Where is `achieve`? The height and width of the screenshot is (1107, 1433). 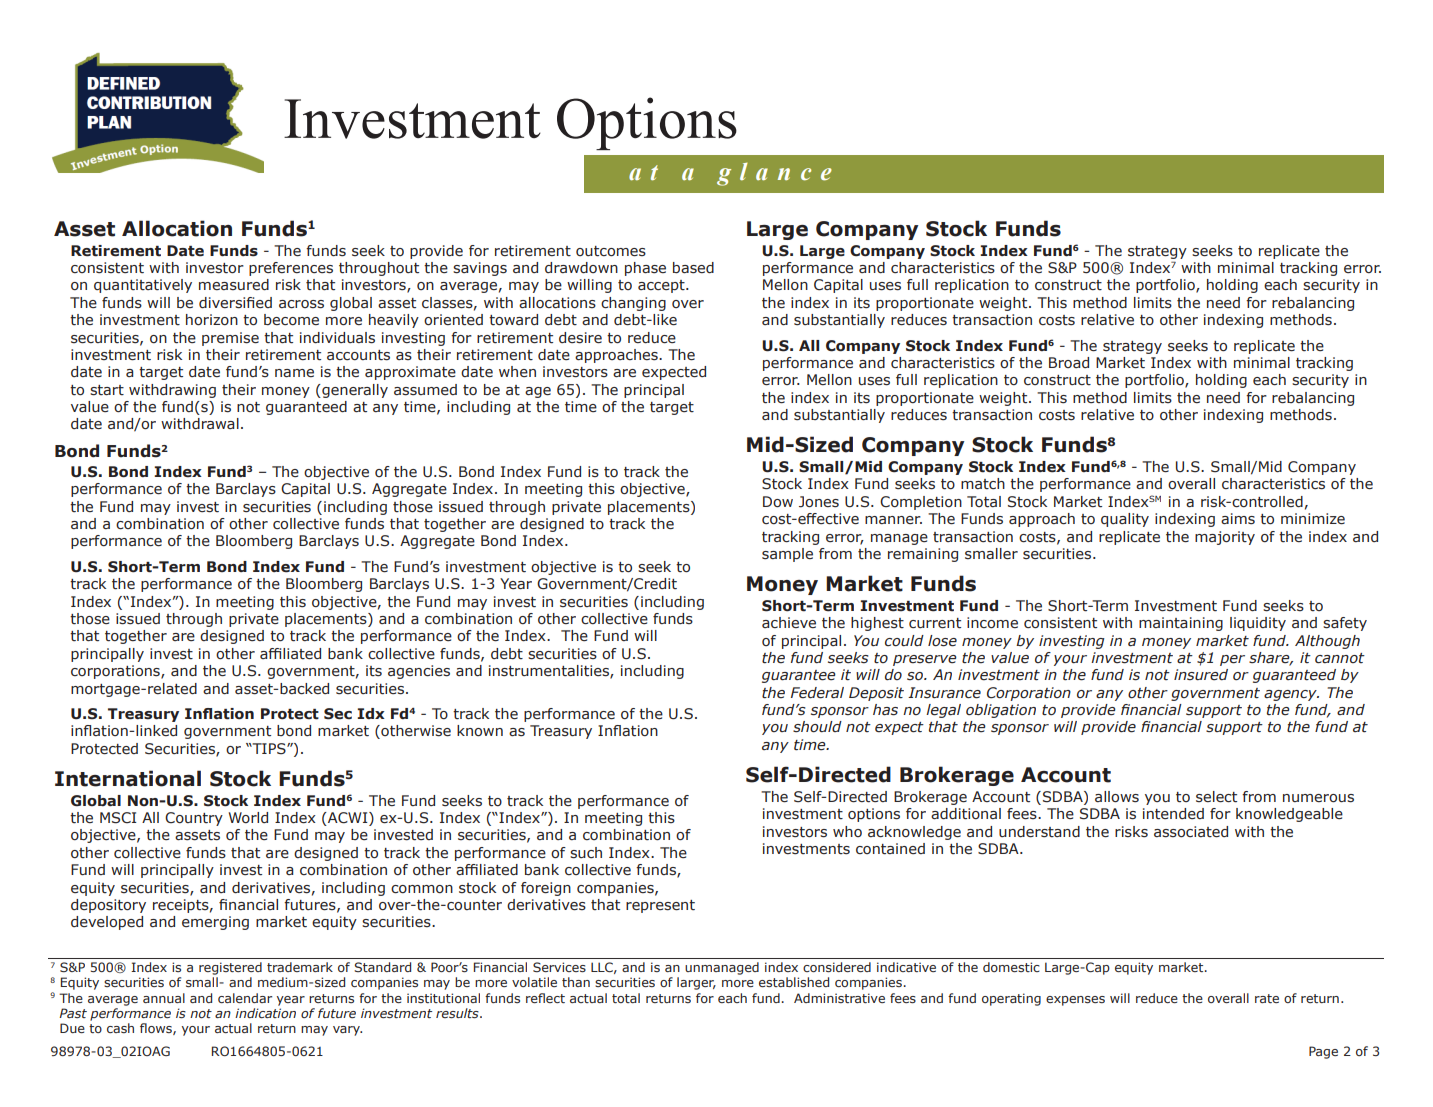 achieve is located at coordinates (789, 622).
